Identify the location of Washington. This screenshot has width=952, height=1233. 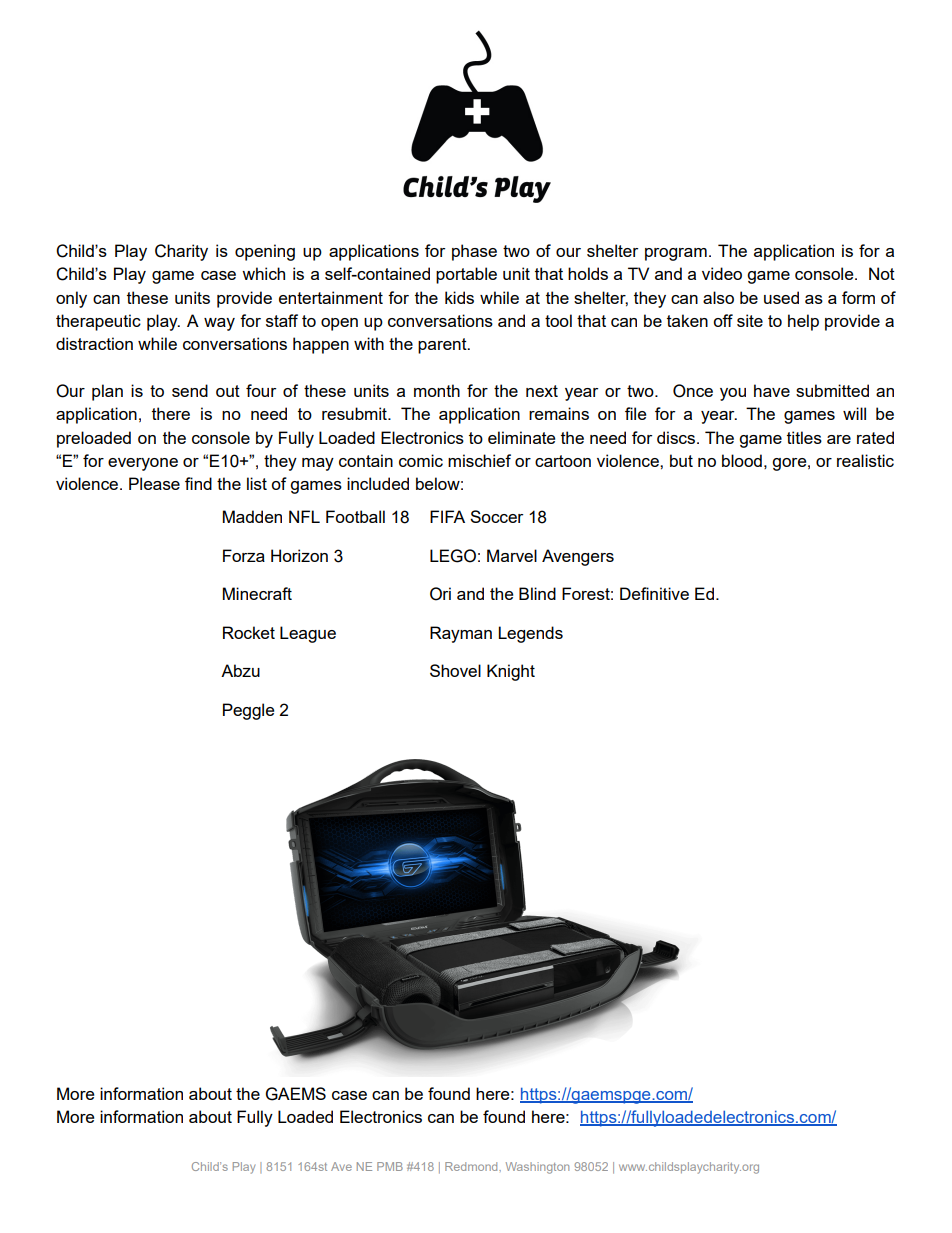
(537, 1168).
